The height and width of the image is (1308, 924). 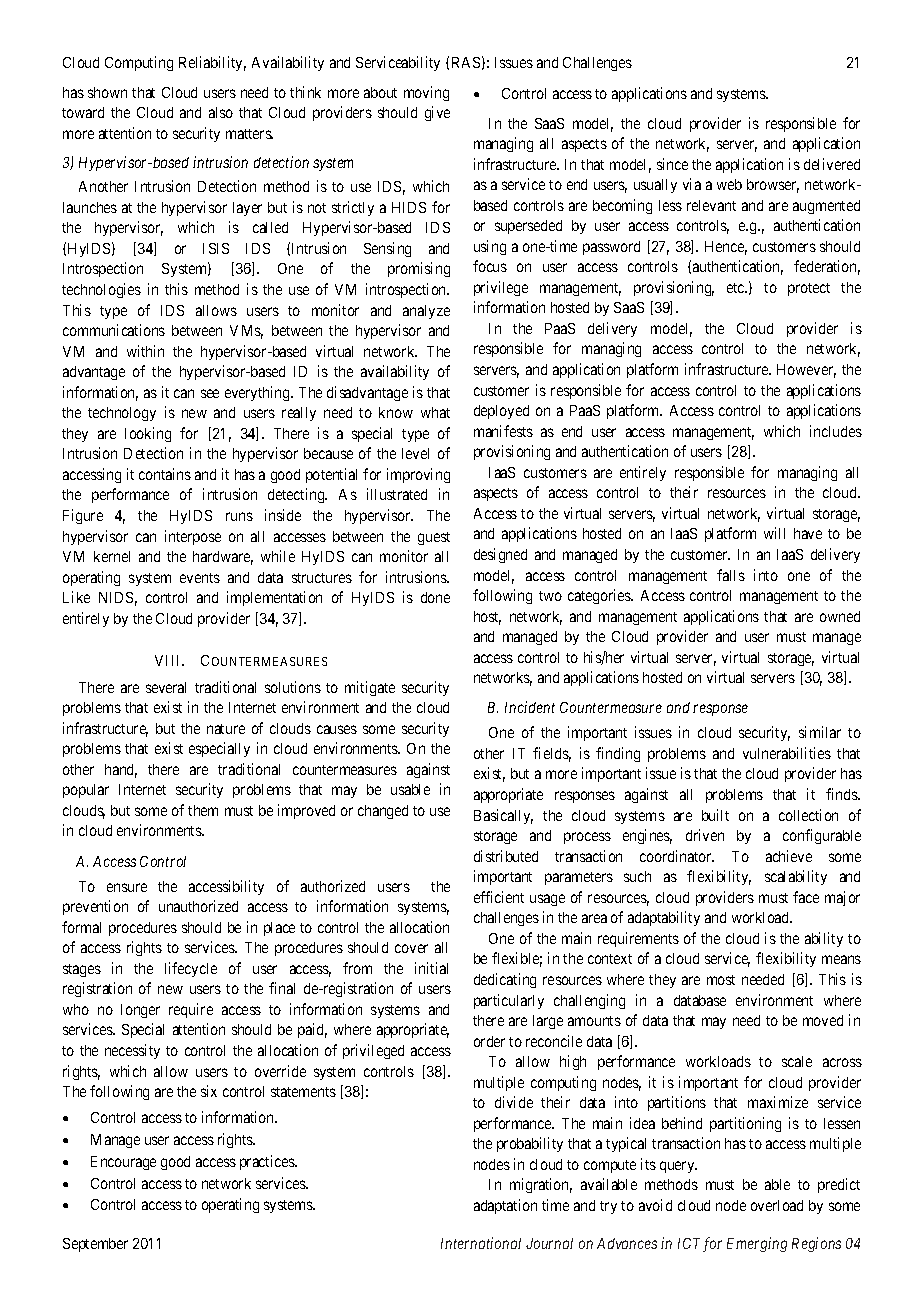 What do you see at coordinates (123, 1163) in the image?
I see `Encourage` at bounding box center [123, 1163].
